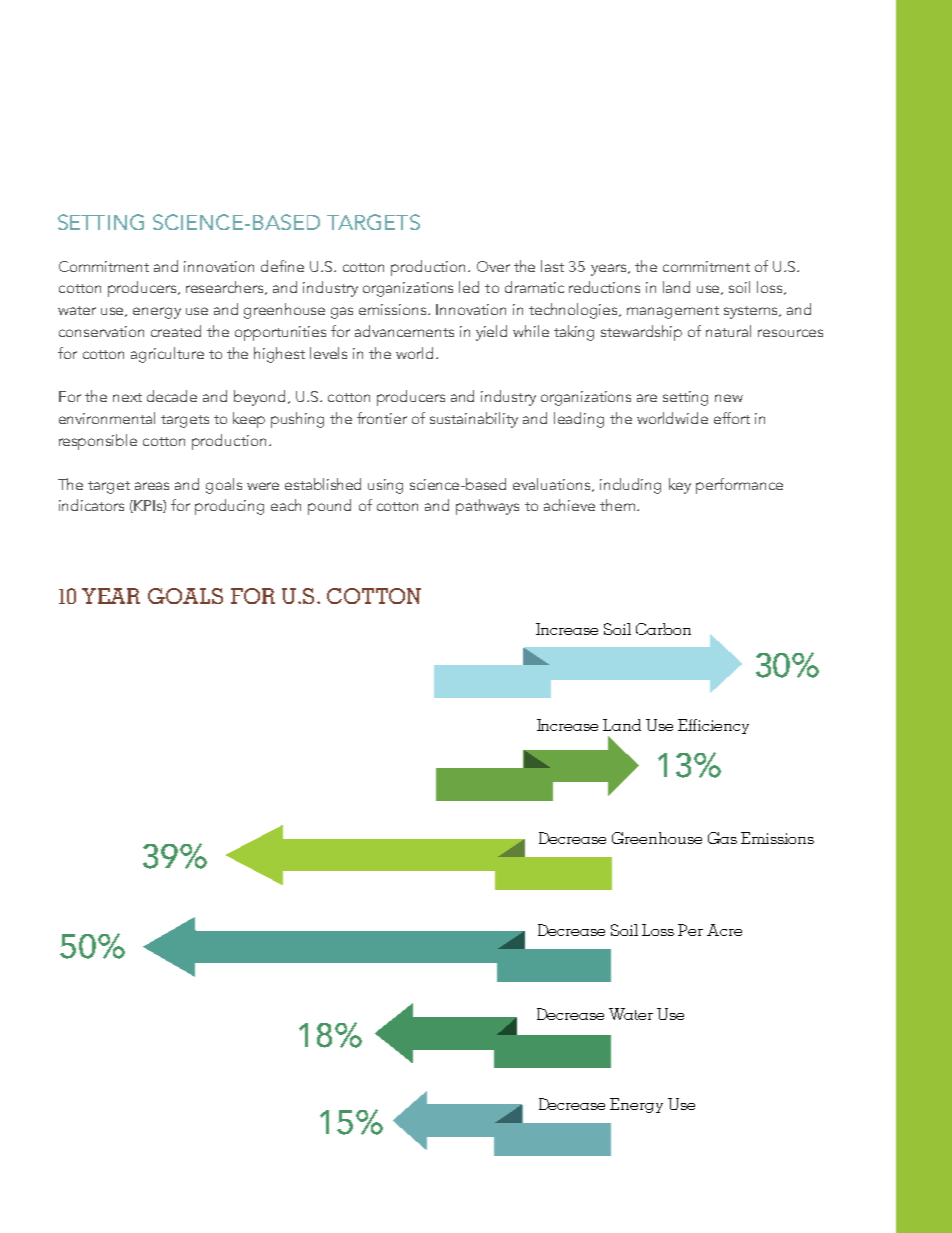 Image resolution: width=952 pixels, height=1233 pixels. Describe the element at coordinates (724, 930) in the screenshot. I see `Acre` at that location.
